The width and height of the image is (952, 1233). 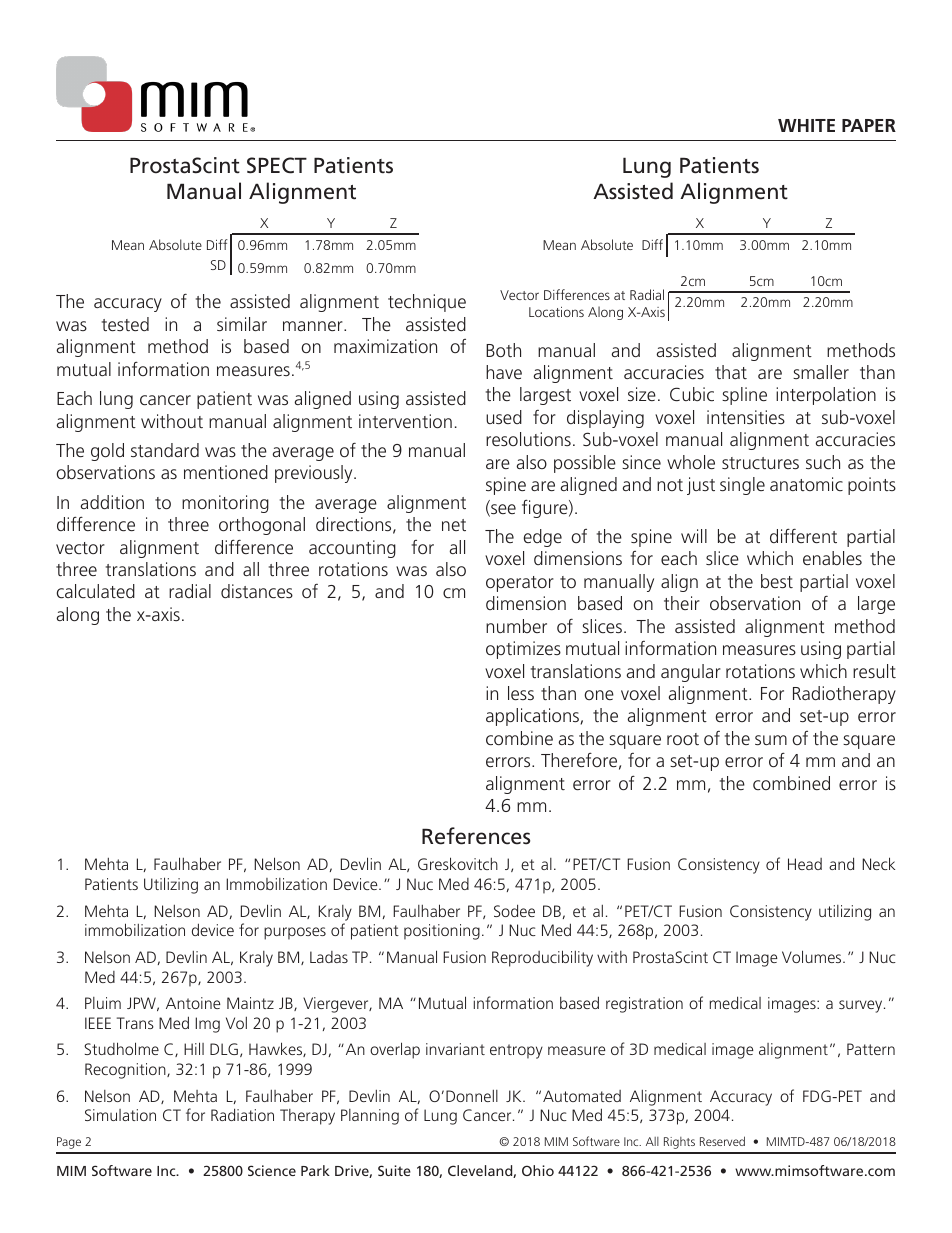 I want to click on Reserved, so click(x=722, y=1141).
